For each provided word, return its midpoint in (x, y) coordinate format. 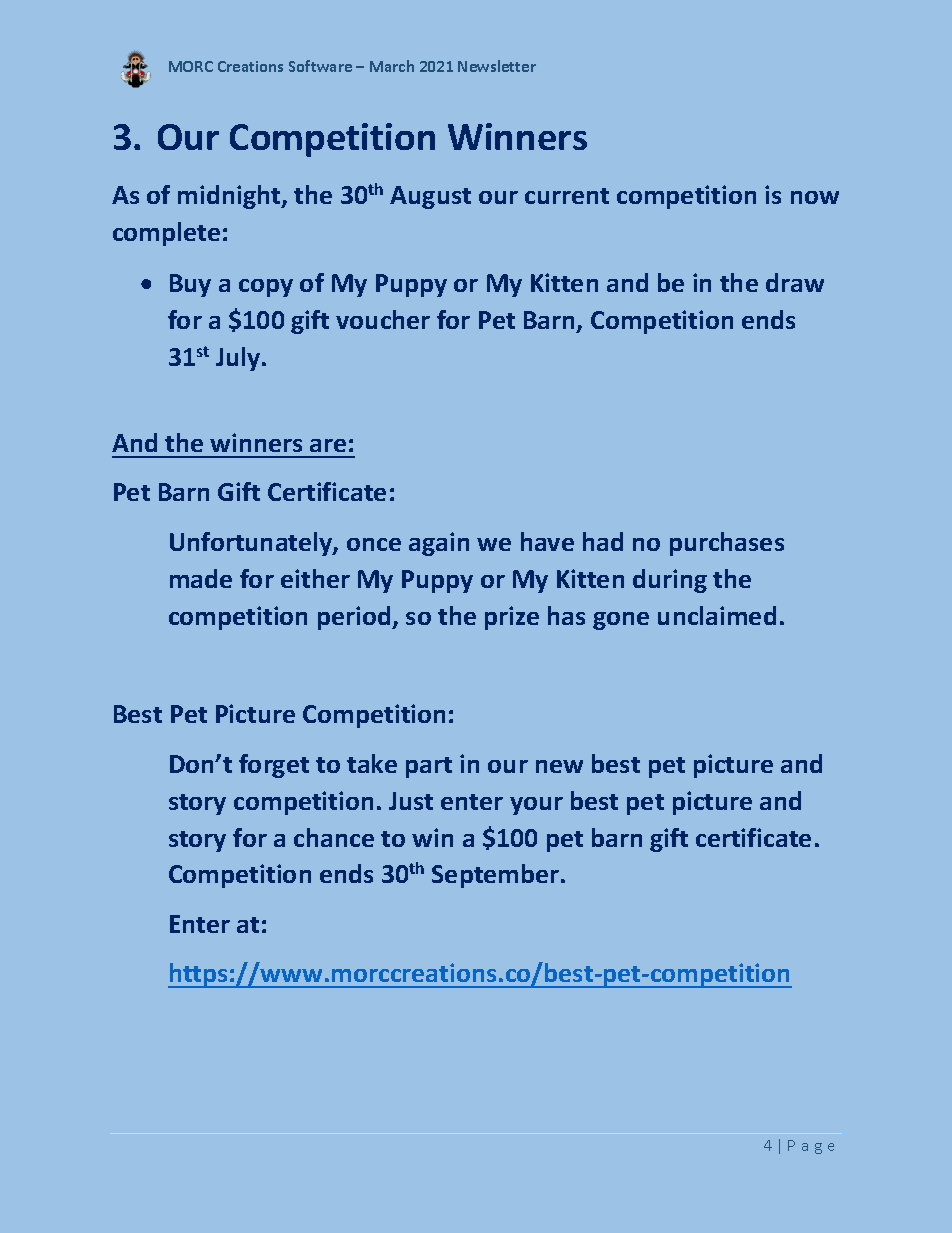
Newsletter (497, 66)
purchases (727, 544)
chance (334, 837)
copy (266, 288)
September (497, 876)
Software (320, 66)
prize (512, 618)
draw (795, 282)
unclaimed (717, 615)
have (547, 541)
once (374, 544)
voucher (383, 319)
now (815, 197)
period (355, 618)
